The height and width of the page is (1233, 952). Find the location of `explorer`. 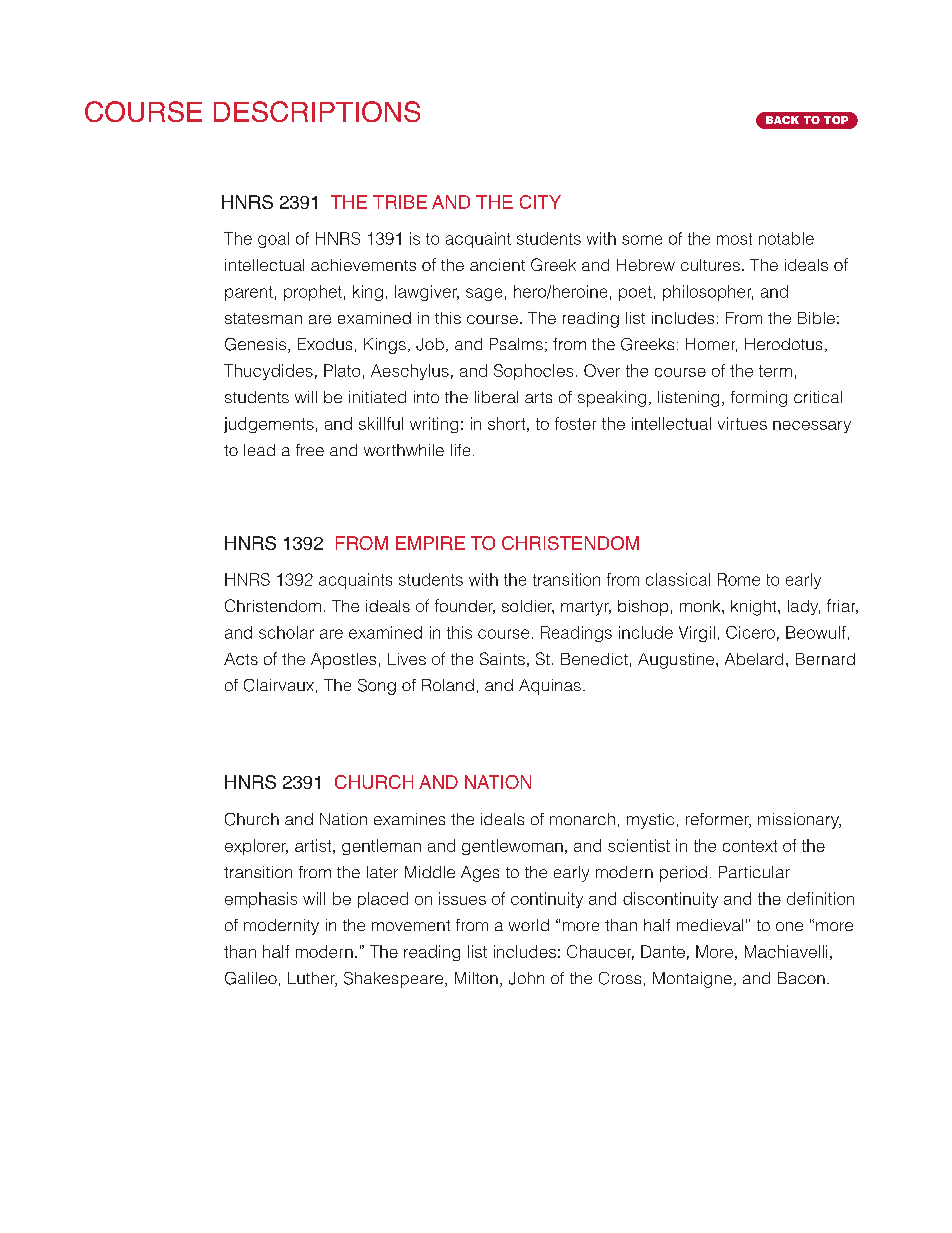

explorer is located at coordinates (256, 847).
